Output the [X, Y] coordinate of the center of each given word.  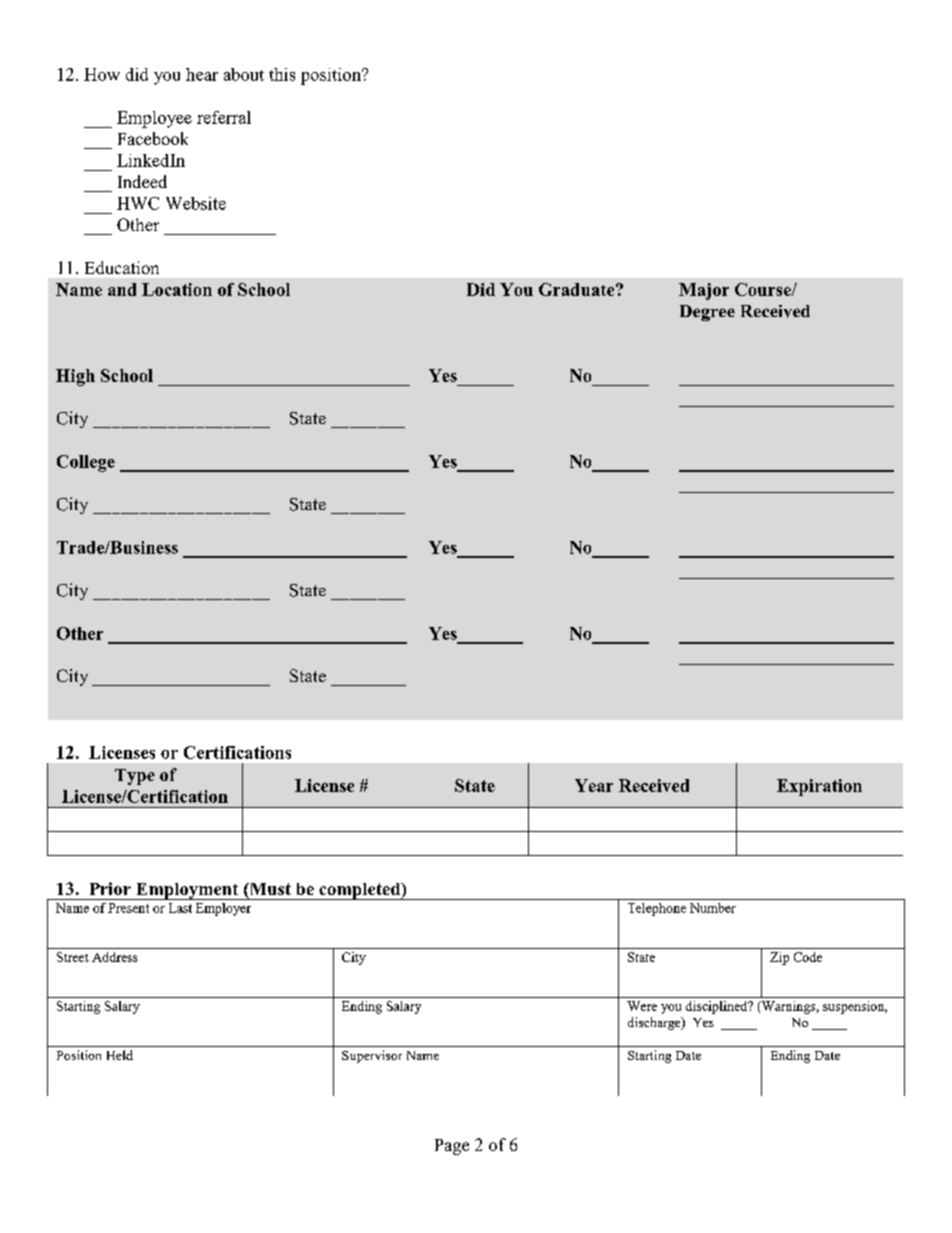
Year [594, 785]
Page [452, 1147]
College [86, 463]
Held [120, 1055]
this [282, 74]
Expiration [819, 787]
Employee [154, 119]
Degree [707, 313]
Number [713, 908]
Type [135, 777]
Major [704, 291]
